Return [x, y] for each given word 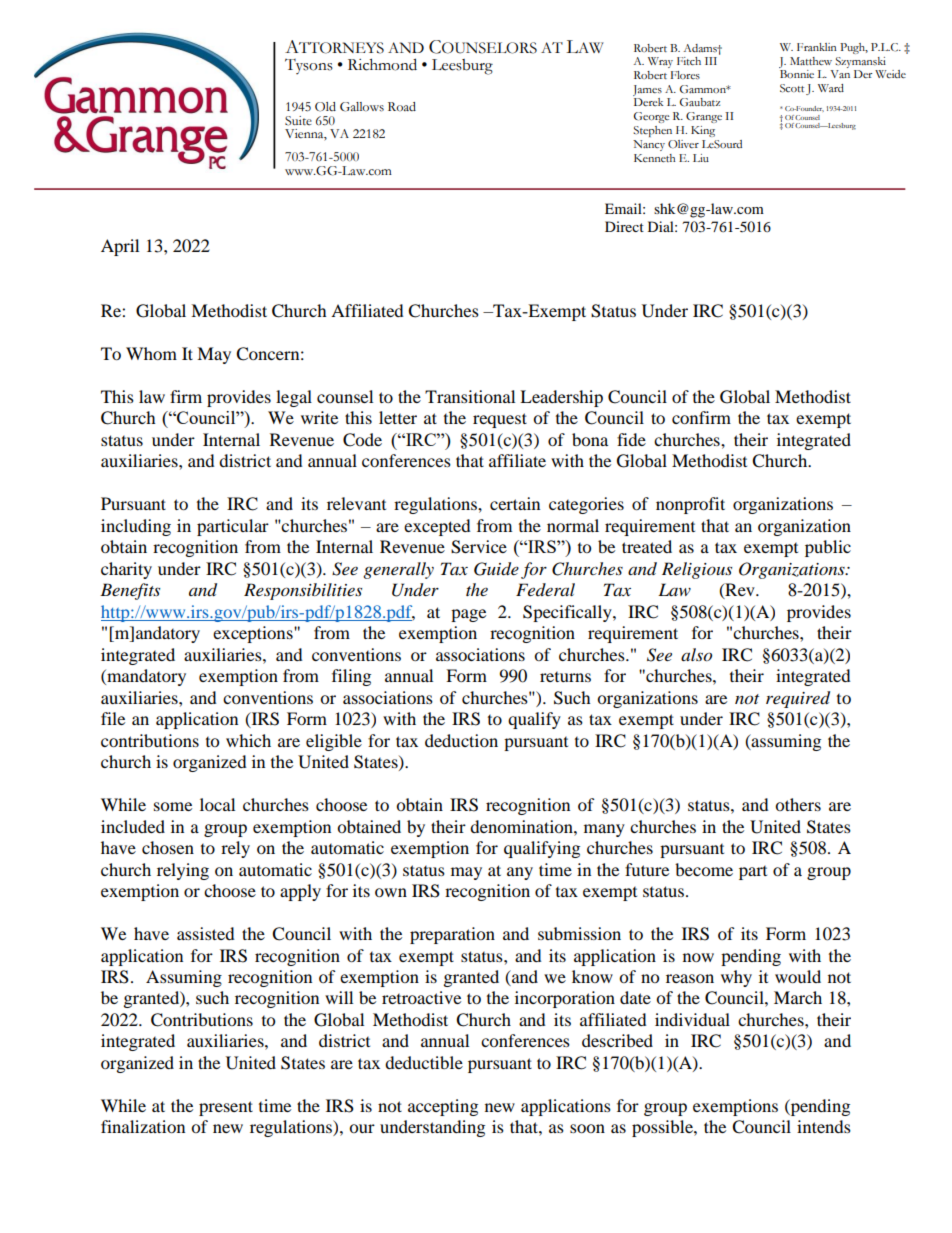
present [226, 1108]
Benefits [130, 591]
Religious [697, 570]
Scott [792, 88]
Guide [496, 569]
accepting [443, 1107]
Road [402, 106]
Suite [298, 121]
